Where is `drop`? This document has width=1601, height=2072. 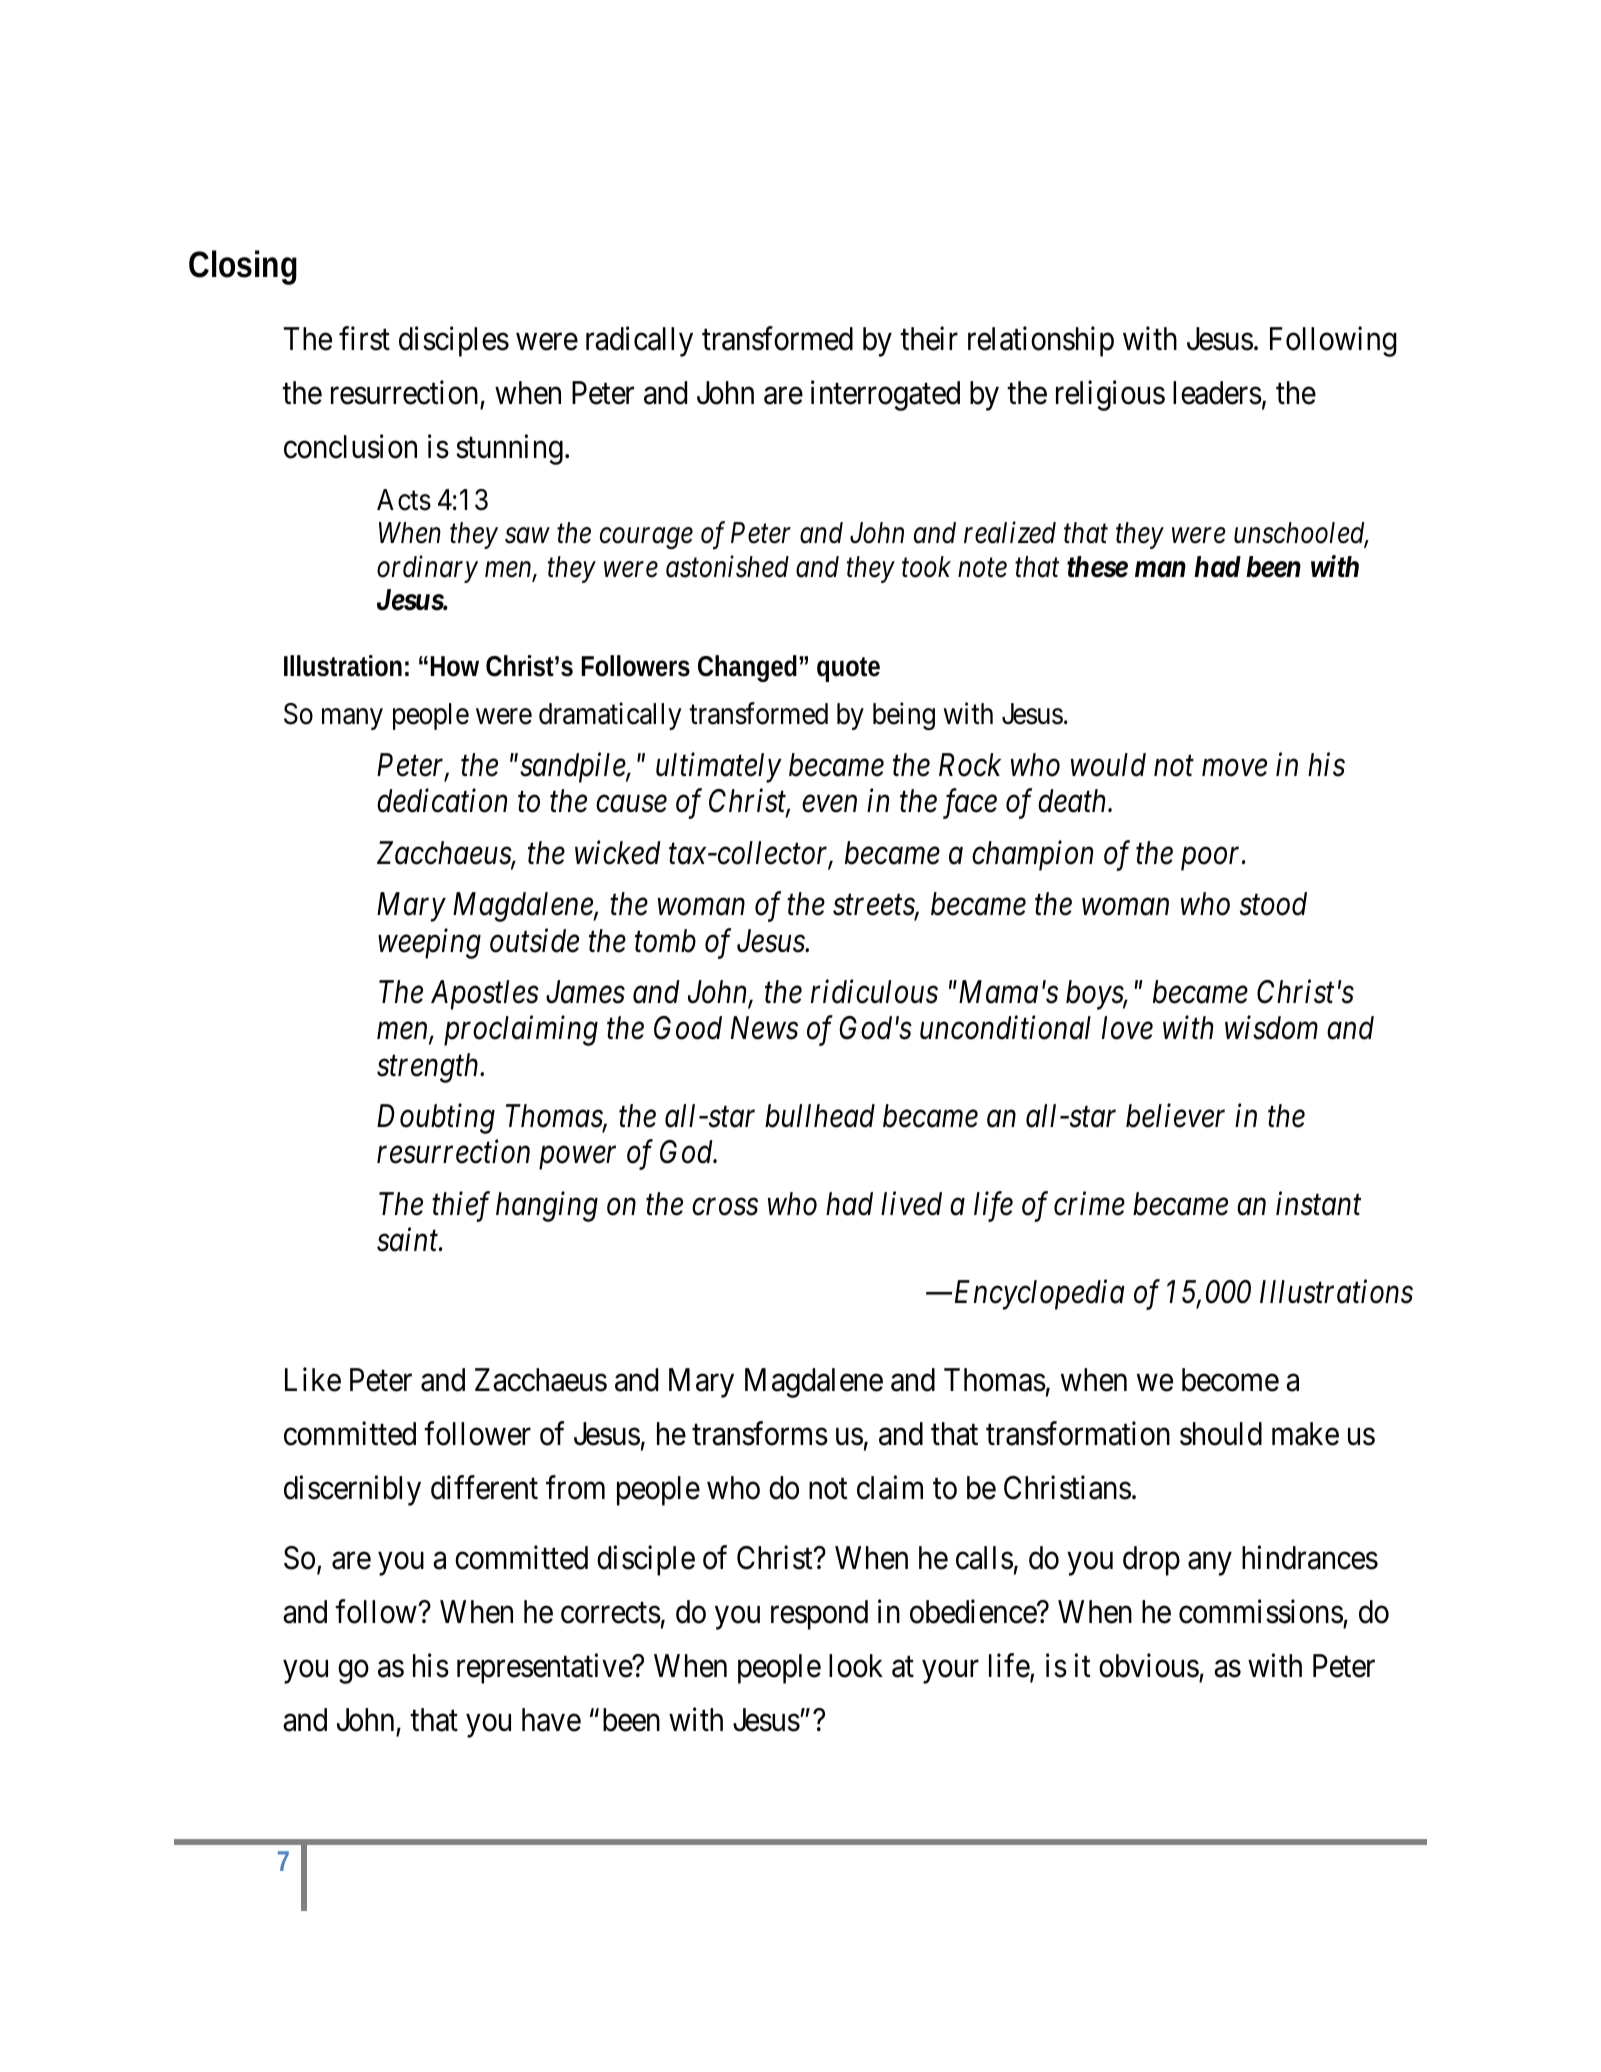 drop is located at coordinates (1151, 1561).
